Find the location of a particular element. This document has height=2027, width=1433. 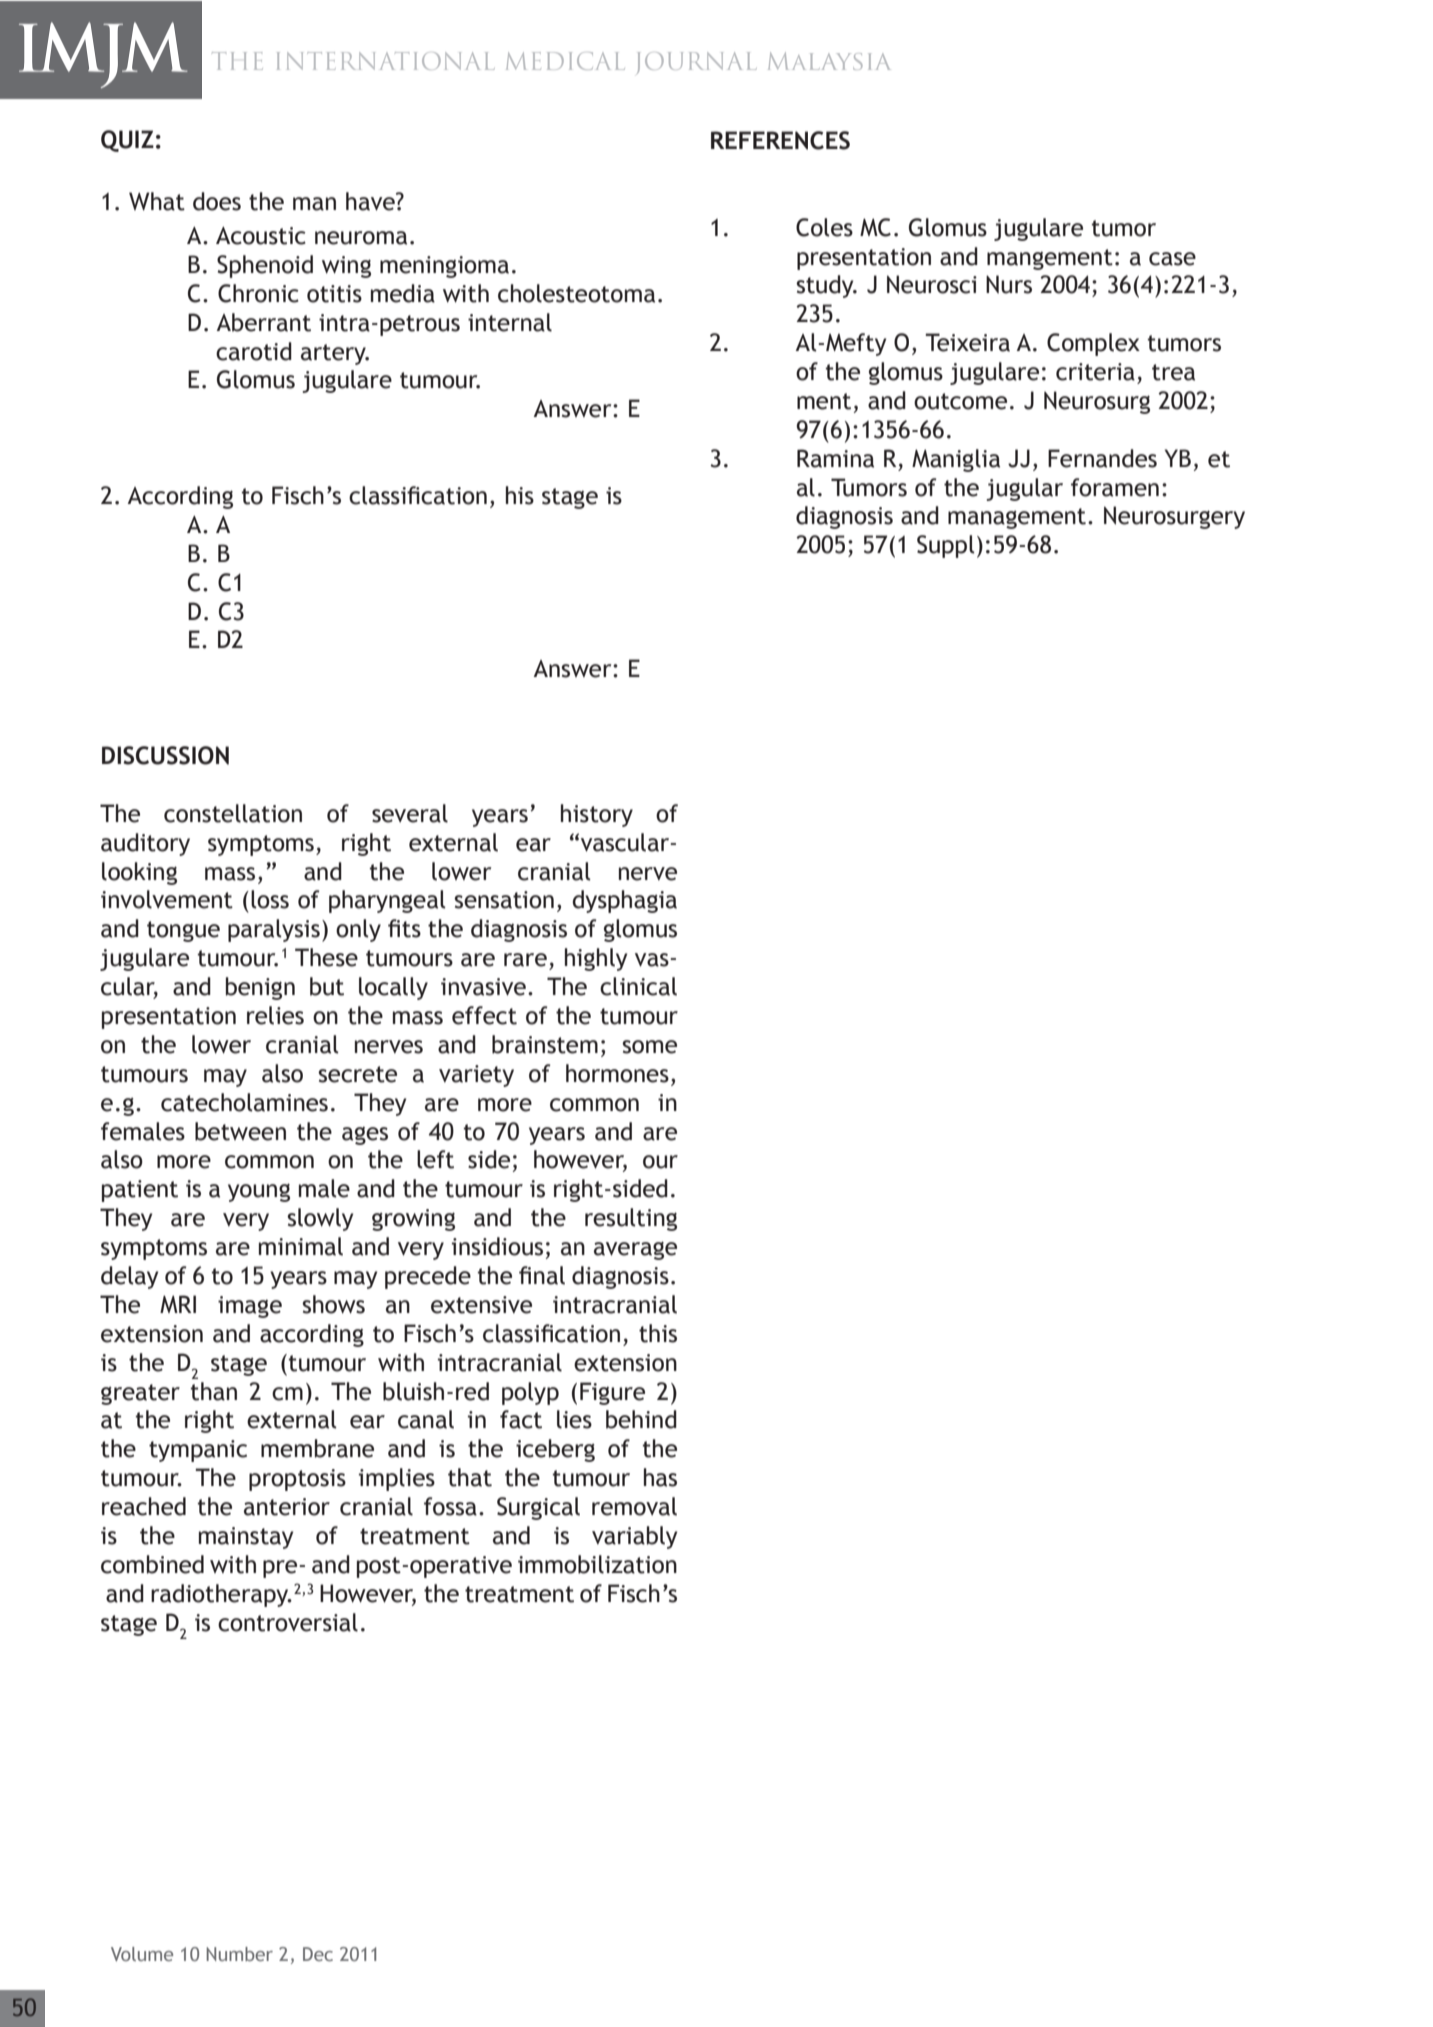

JOURNAL is located at coordinates (696, 63).
